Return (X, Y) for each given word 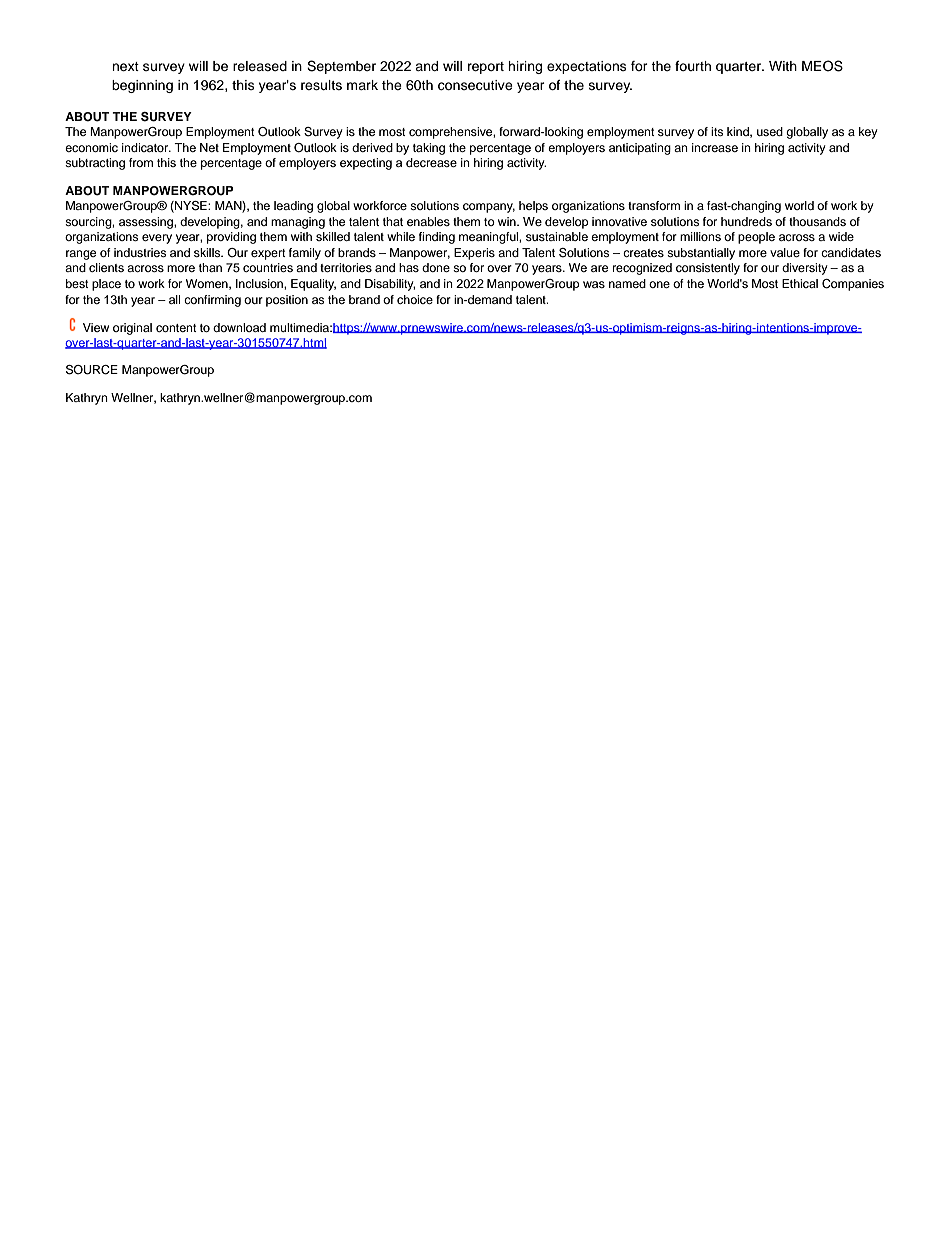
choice (415, 299)
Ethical (800, 283)
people (756, 238)
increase (715, 147)
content (176, 328)
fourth (693, 66)
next (125, 66)
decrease (431, 162)
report (486, 68)
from (141, 162)
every (157, 239)
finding (437, 238)
